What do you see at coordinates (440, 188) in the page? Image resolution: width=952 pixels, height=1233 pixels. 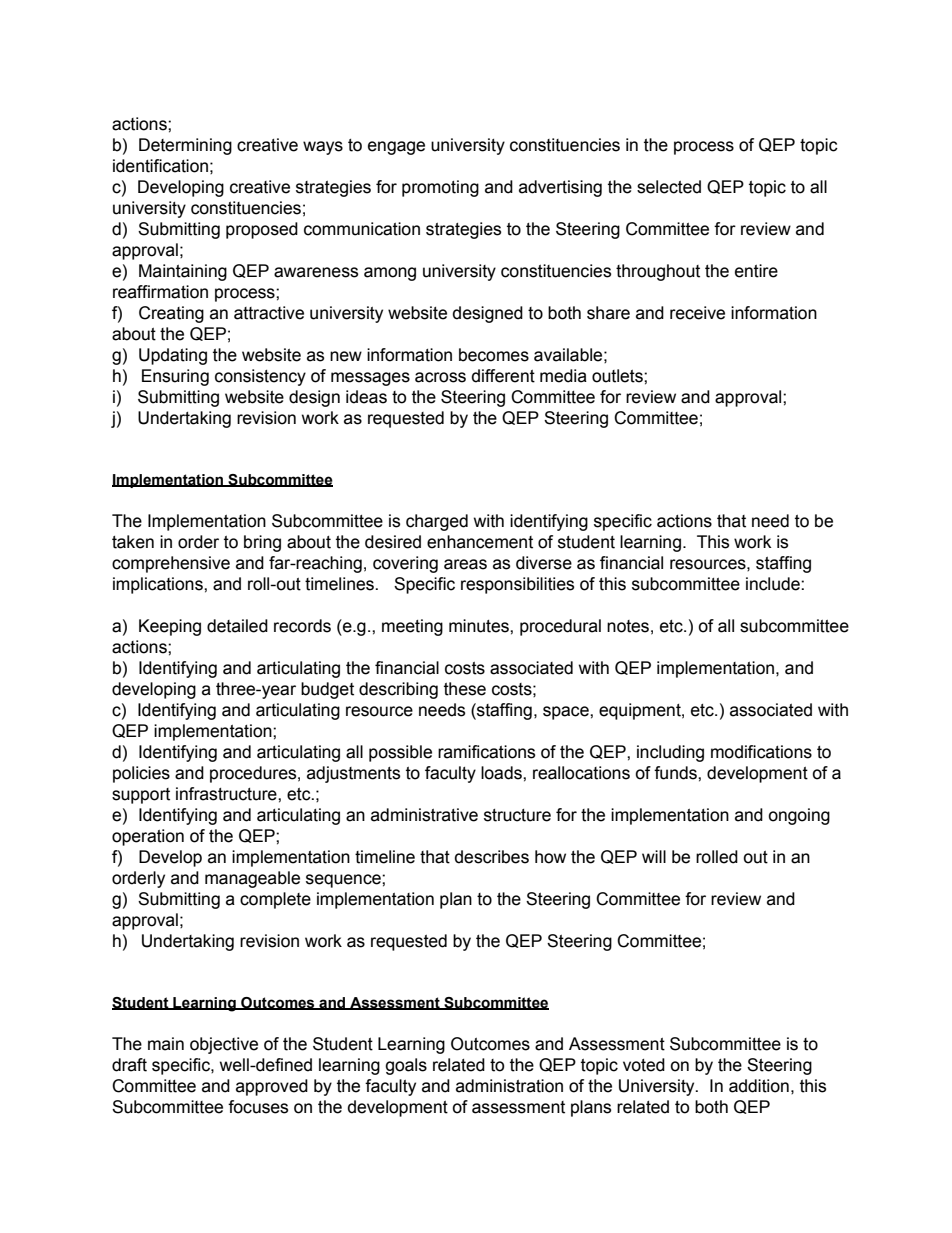 I see `promoting` at bounding box center [440, 188].
